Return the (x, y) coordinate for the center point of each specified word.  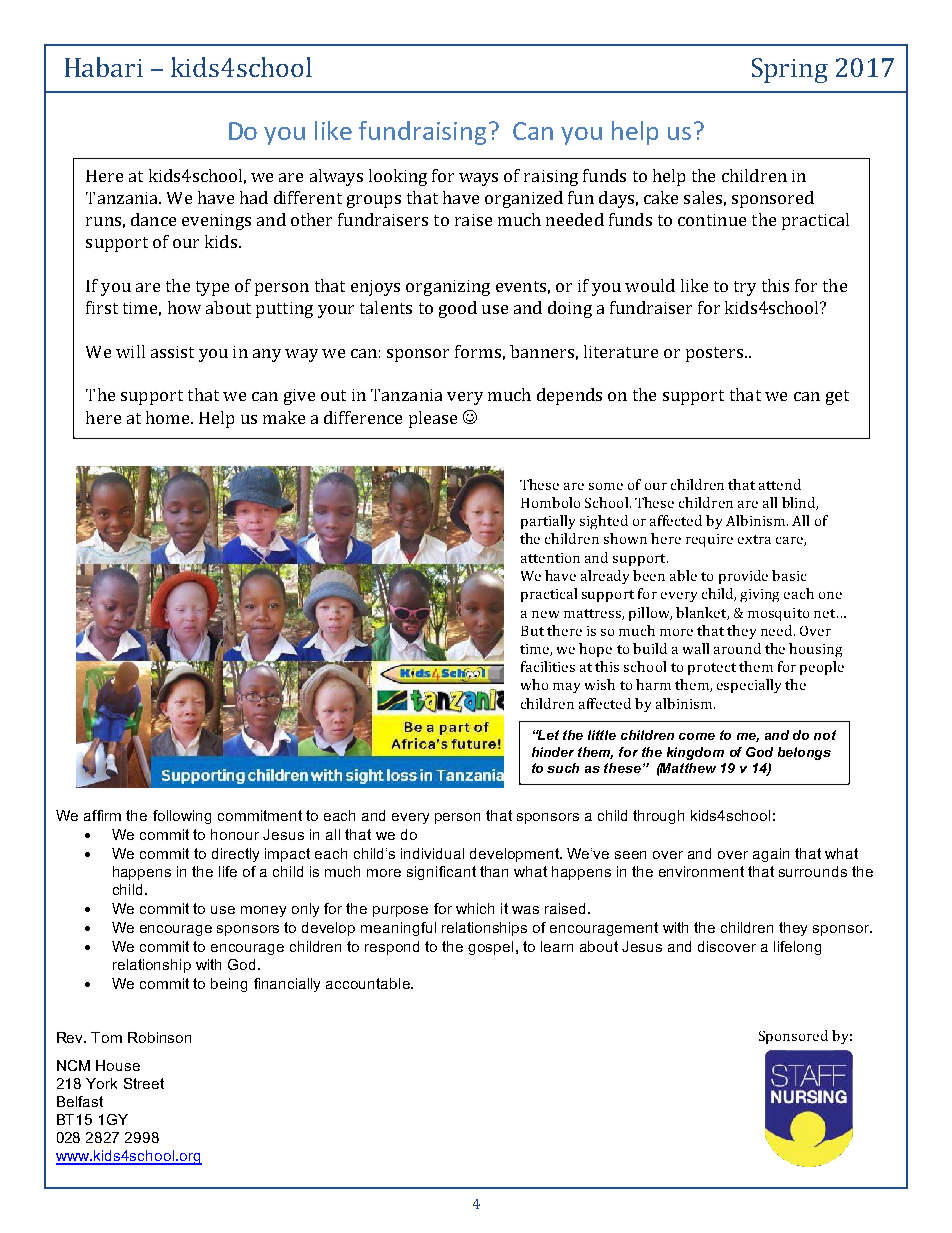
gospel (490, 948)
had (254, 197)
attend (780, 484)
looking (398, 177)
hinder (553, 752)
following (182, 817)
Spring (790, 70)
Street (144, 1083)
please (433, 419)
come (697, 736)
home (169, 417)
